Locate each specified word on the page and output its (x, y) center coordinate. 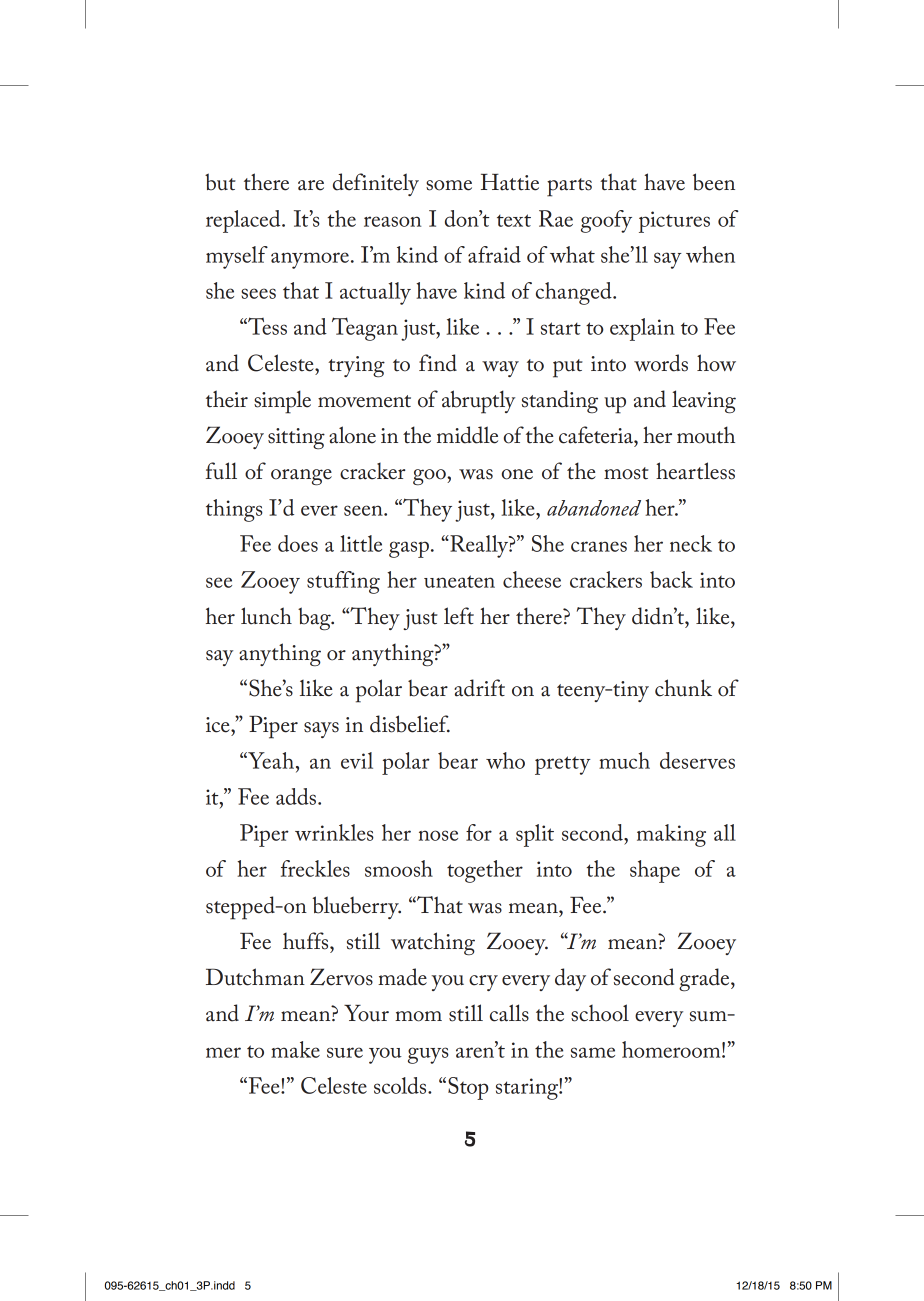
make (295, 1049)
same (593, 1052)
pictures (674, 222)
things (234, 510)
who (505, 760)
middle (467, 435)
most (626, 473)
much (624, 760)
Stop (468, 1088)
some (449, 185)
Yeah (270, 760)
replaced (244, 221)
